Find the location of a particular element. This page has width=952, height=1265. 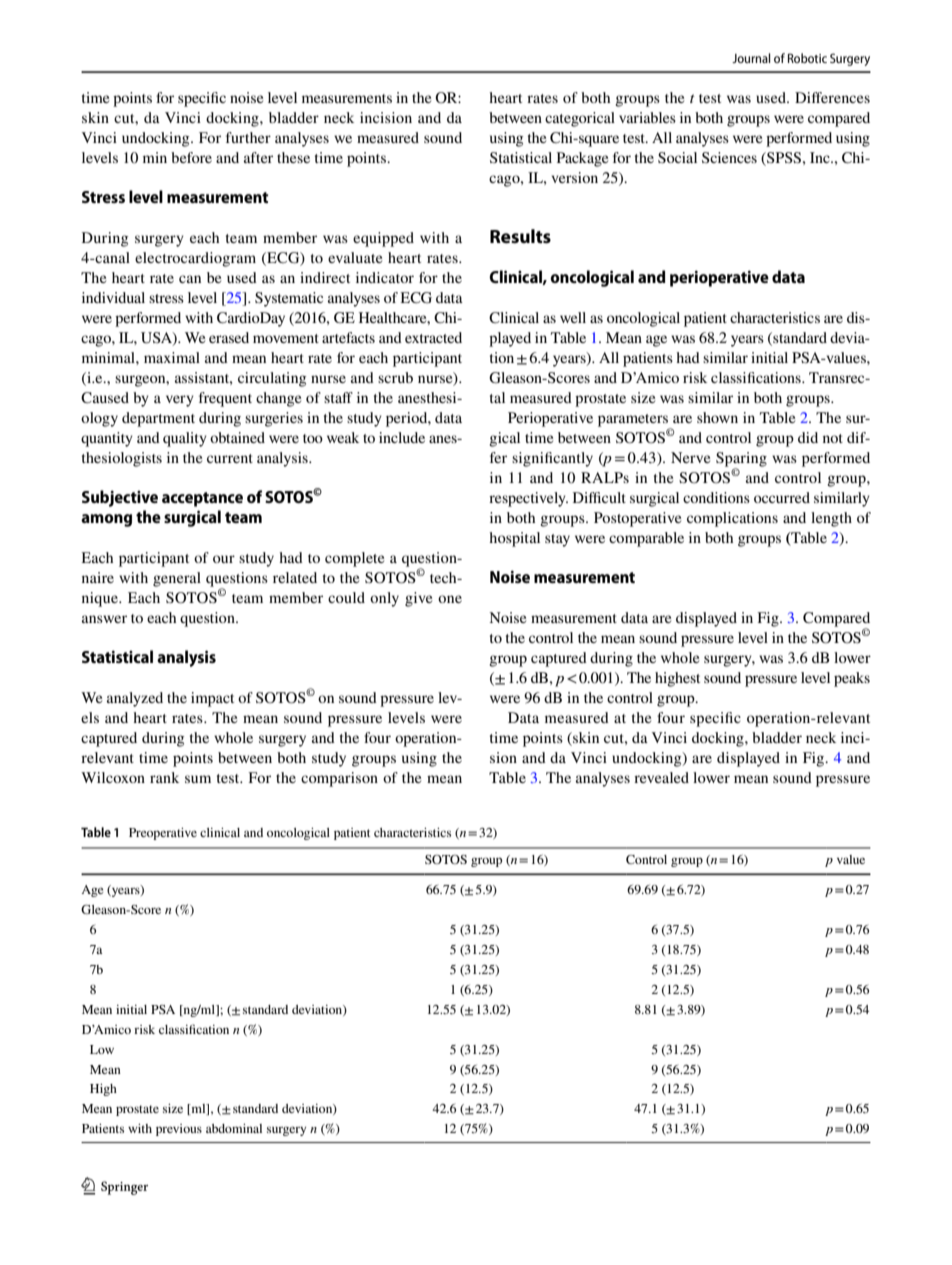

revealed is located at coordinates (661, 777).
